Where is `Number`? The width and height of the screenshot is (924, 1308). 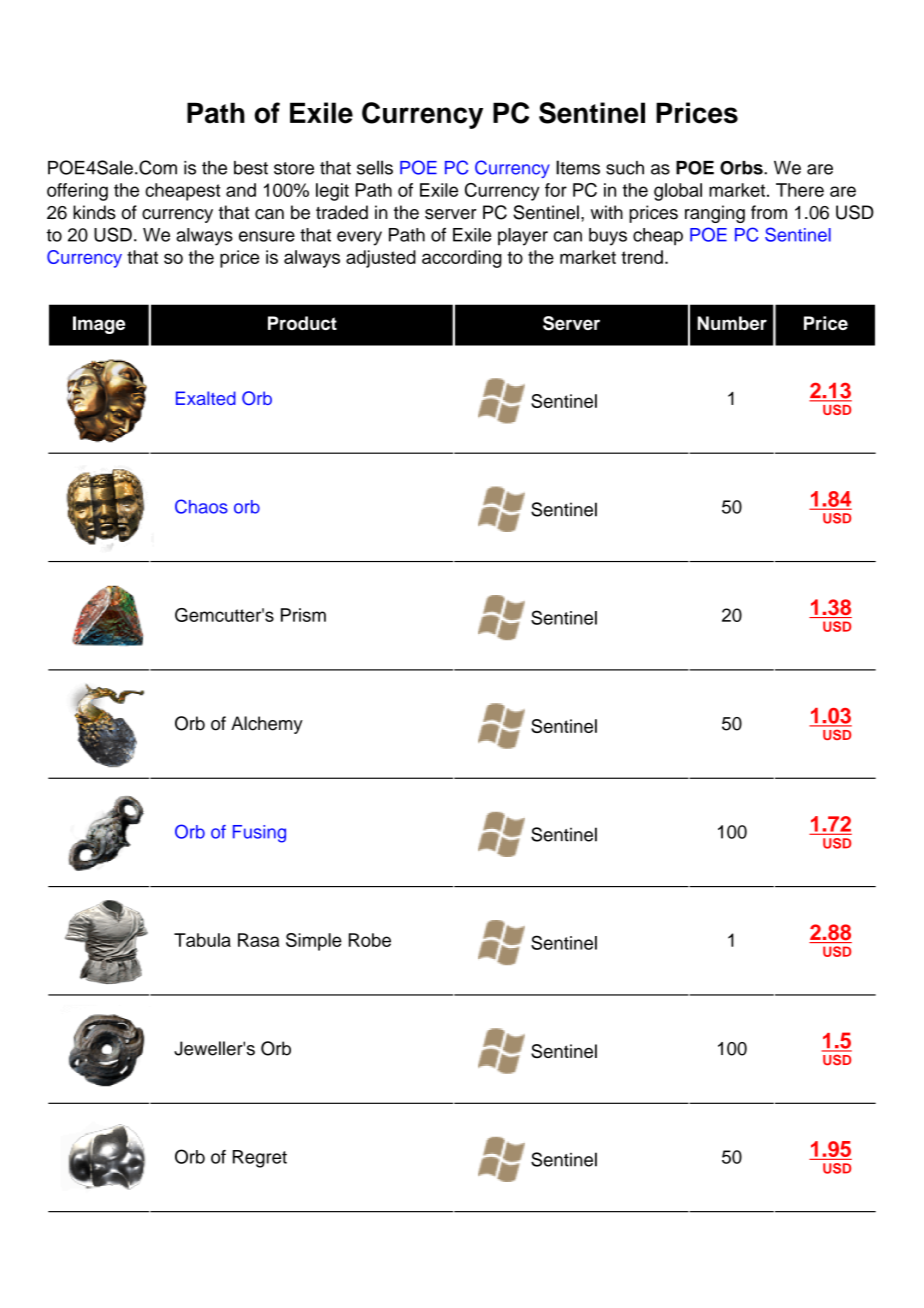 Number is located at coordinates (732, 323).
